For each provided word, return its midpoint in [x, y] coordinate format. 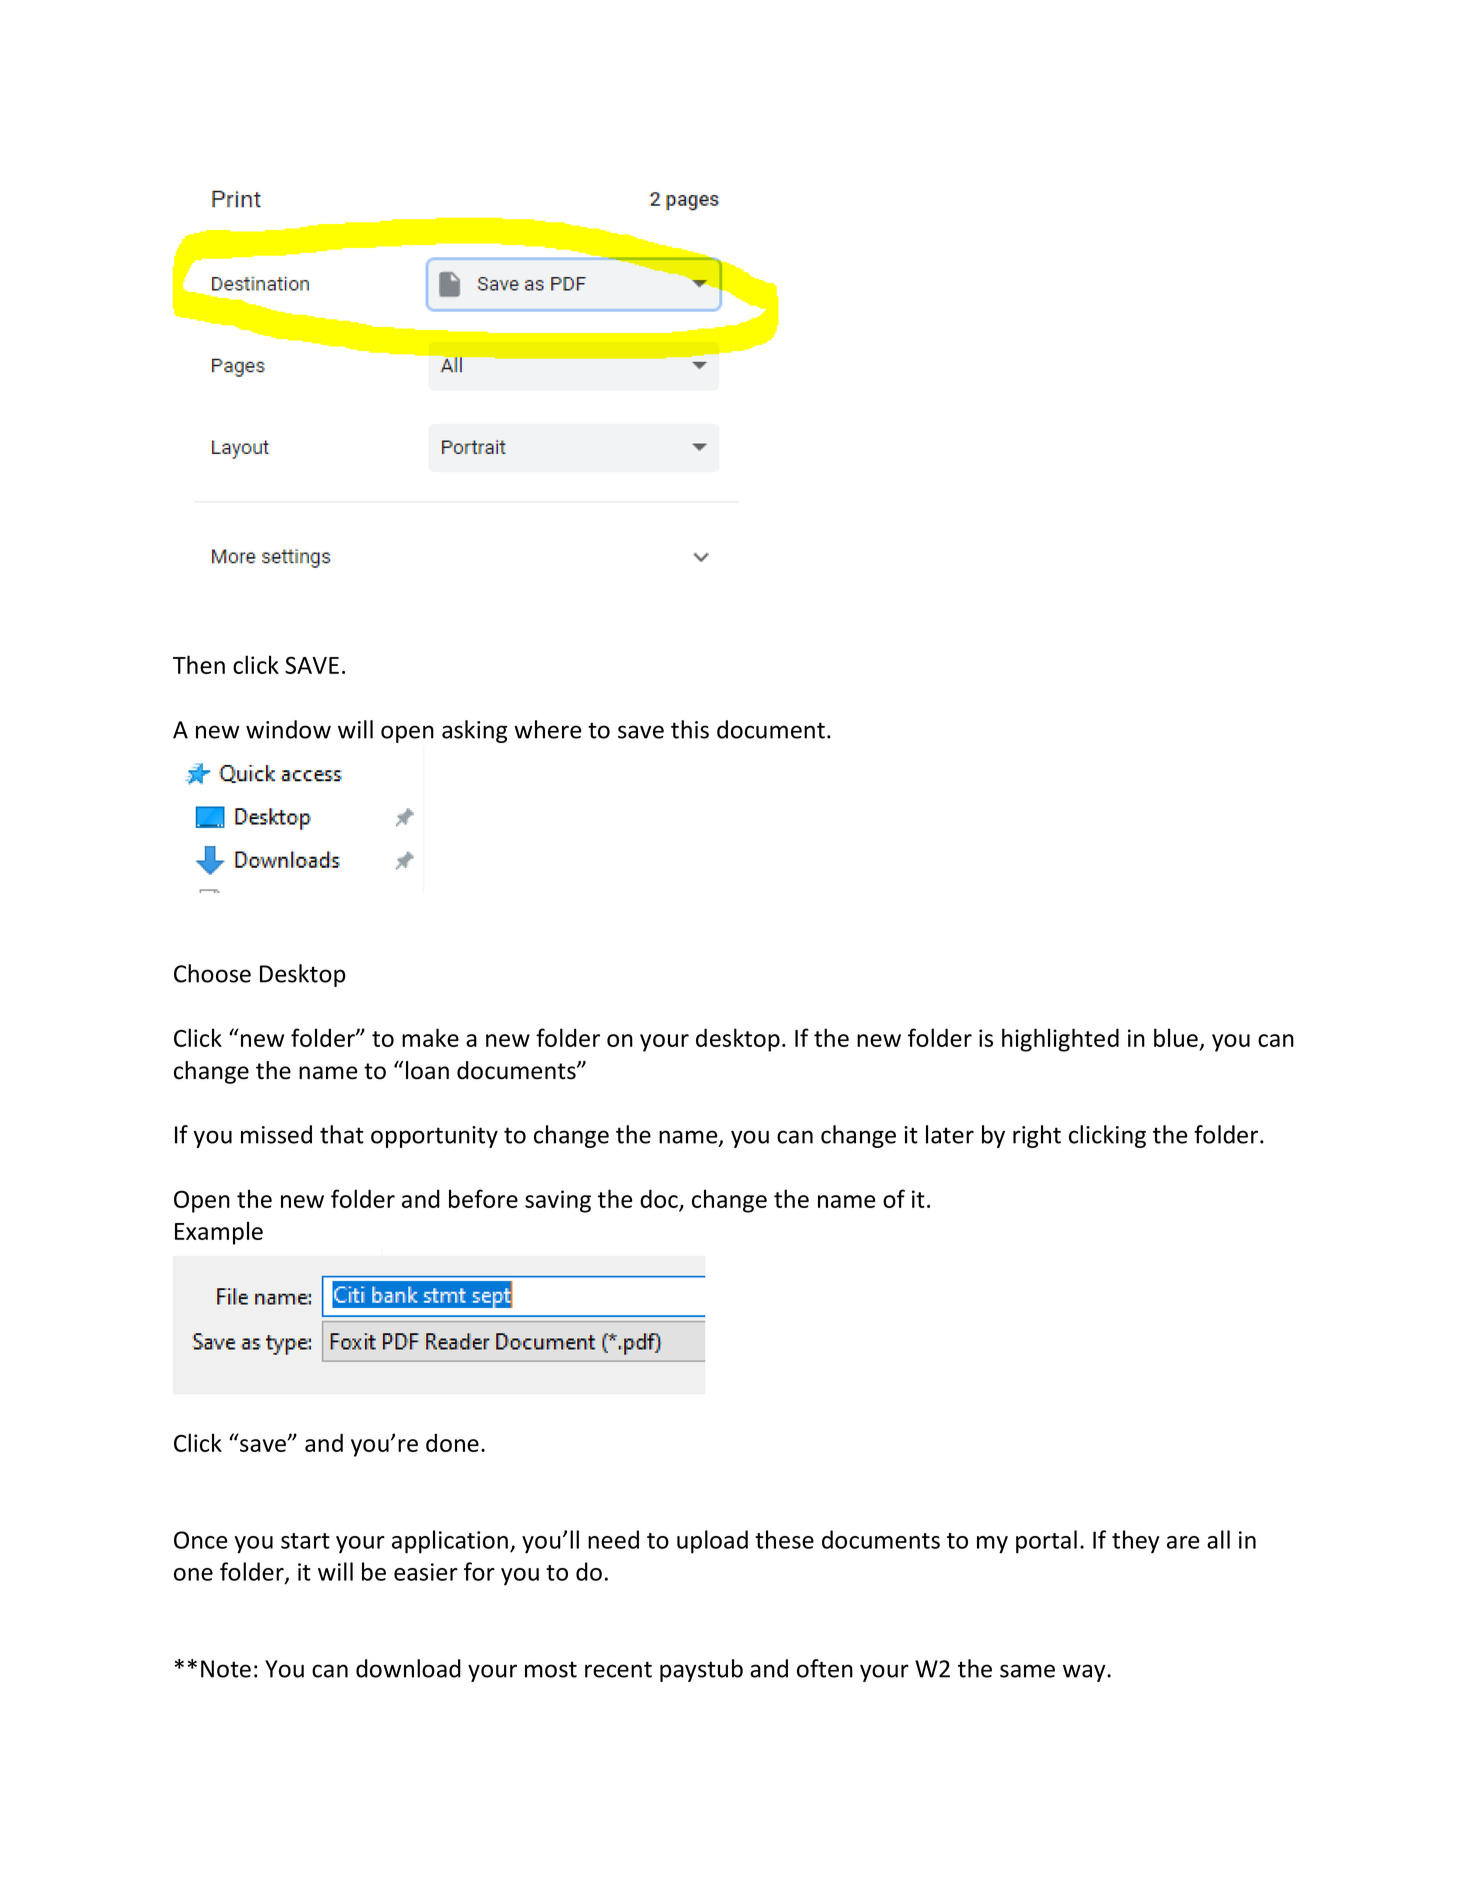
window [288, 729]
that [342, 1134]
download [408, 1668]
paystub [701, 1670]
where [547, 729]
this [690, 729]
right [1037, 1136]
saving [558, 1201]
